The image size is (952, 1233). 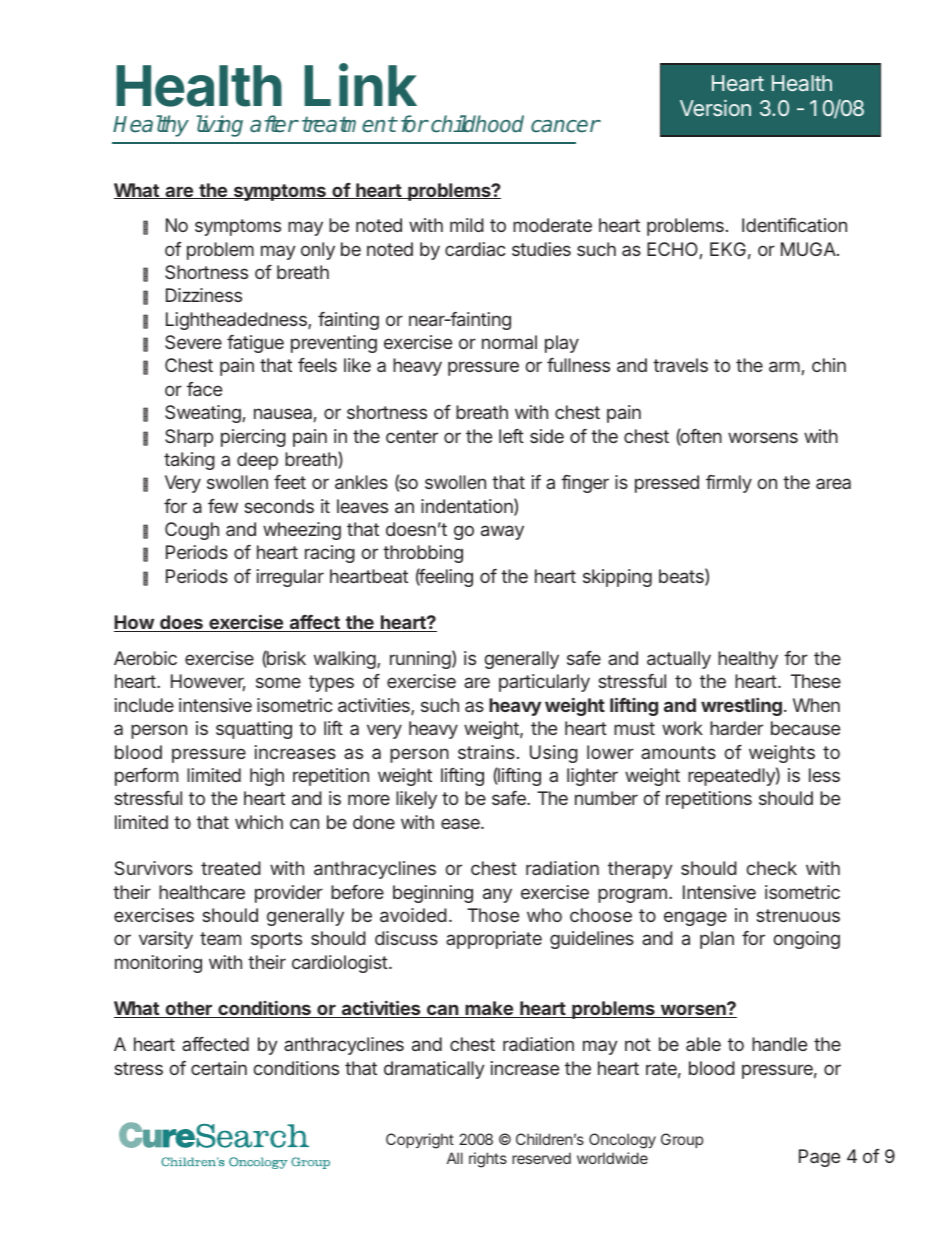 What do you see at coordinates (729, 484) in the document?
I see `firmly` at bounding box center [729, 484].
